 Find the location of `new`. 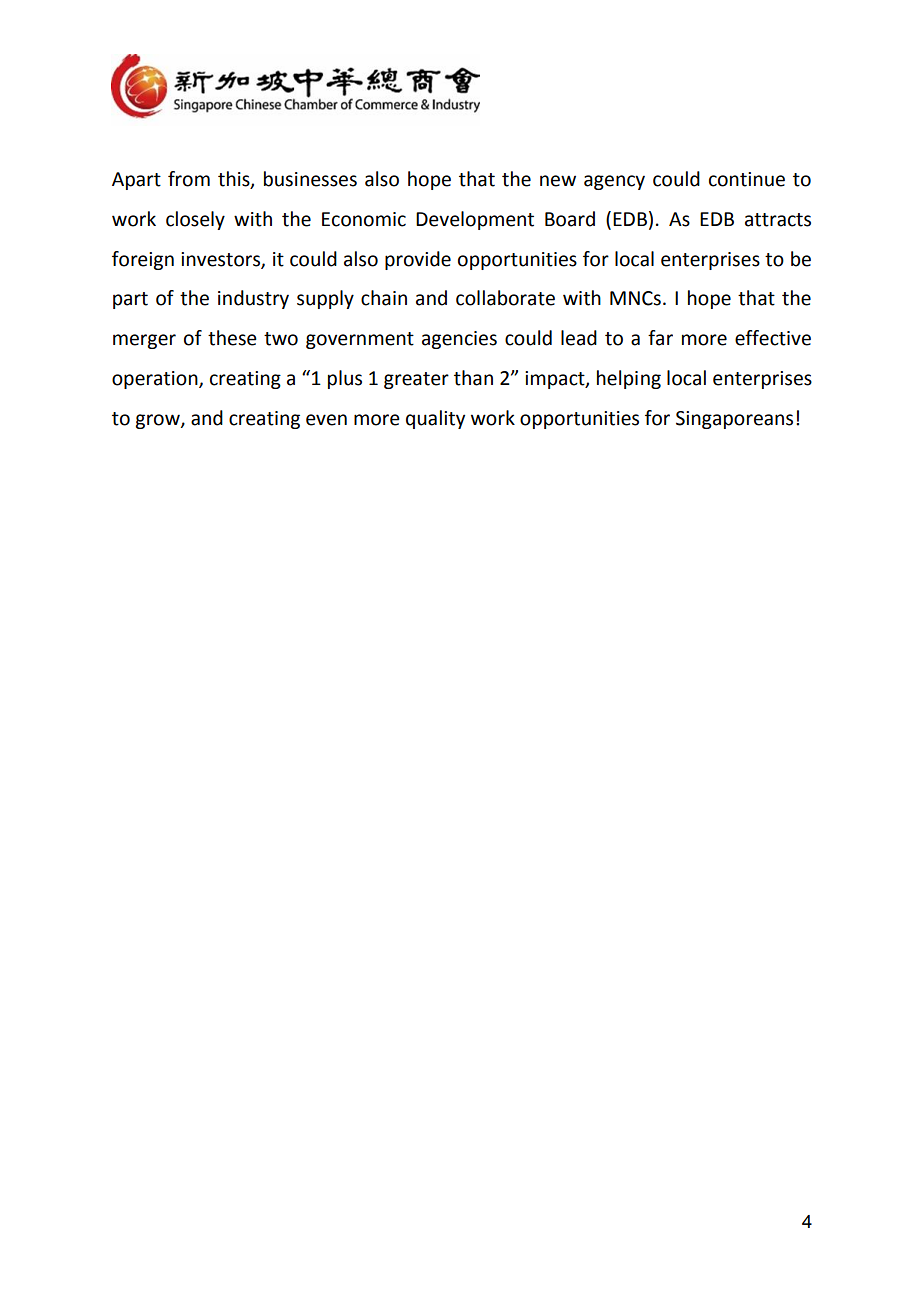

new is located at coordinates (558, 181).
